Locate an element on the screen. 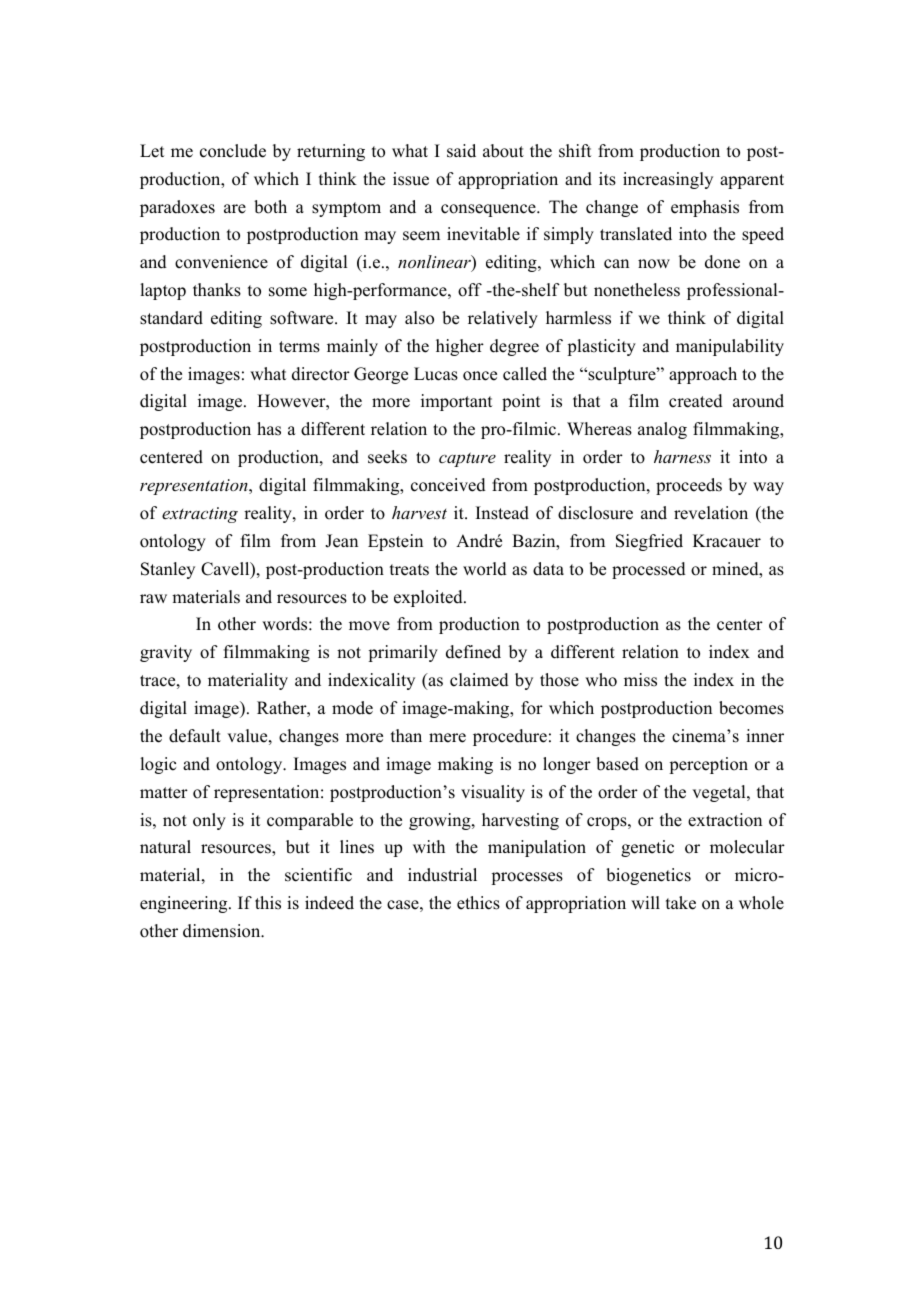  industrial is located at coordinates (442, 875).
